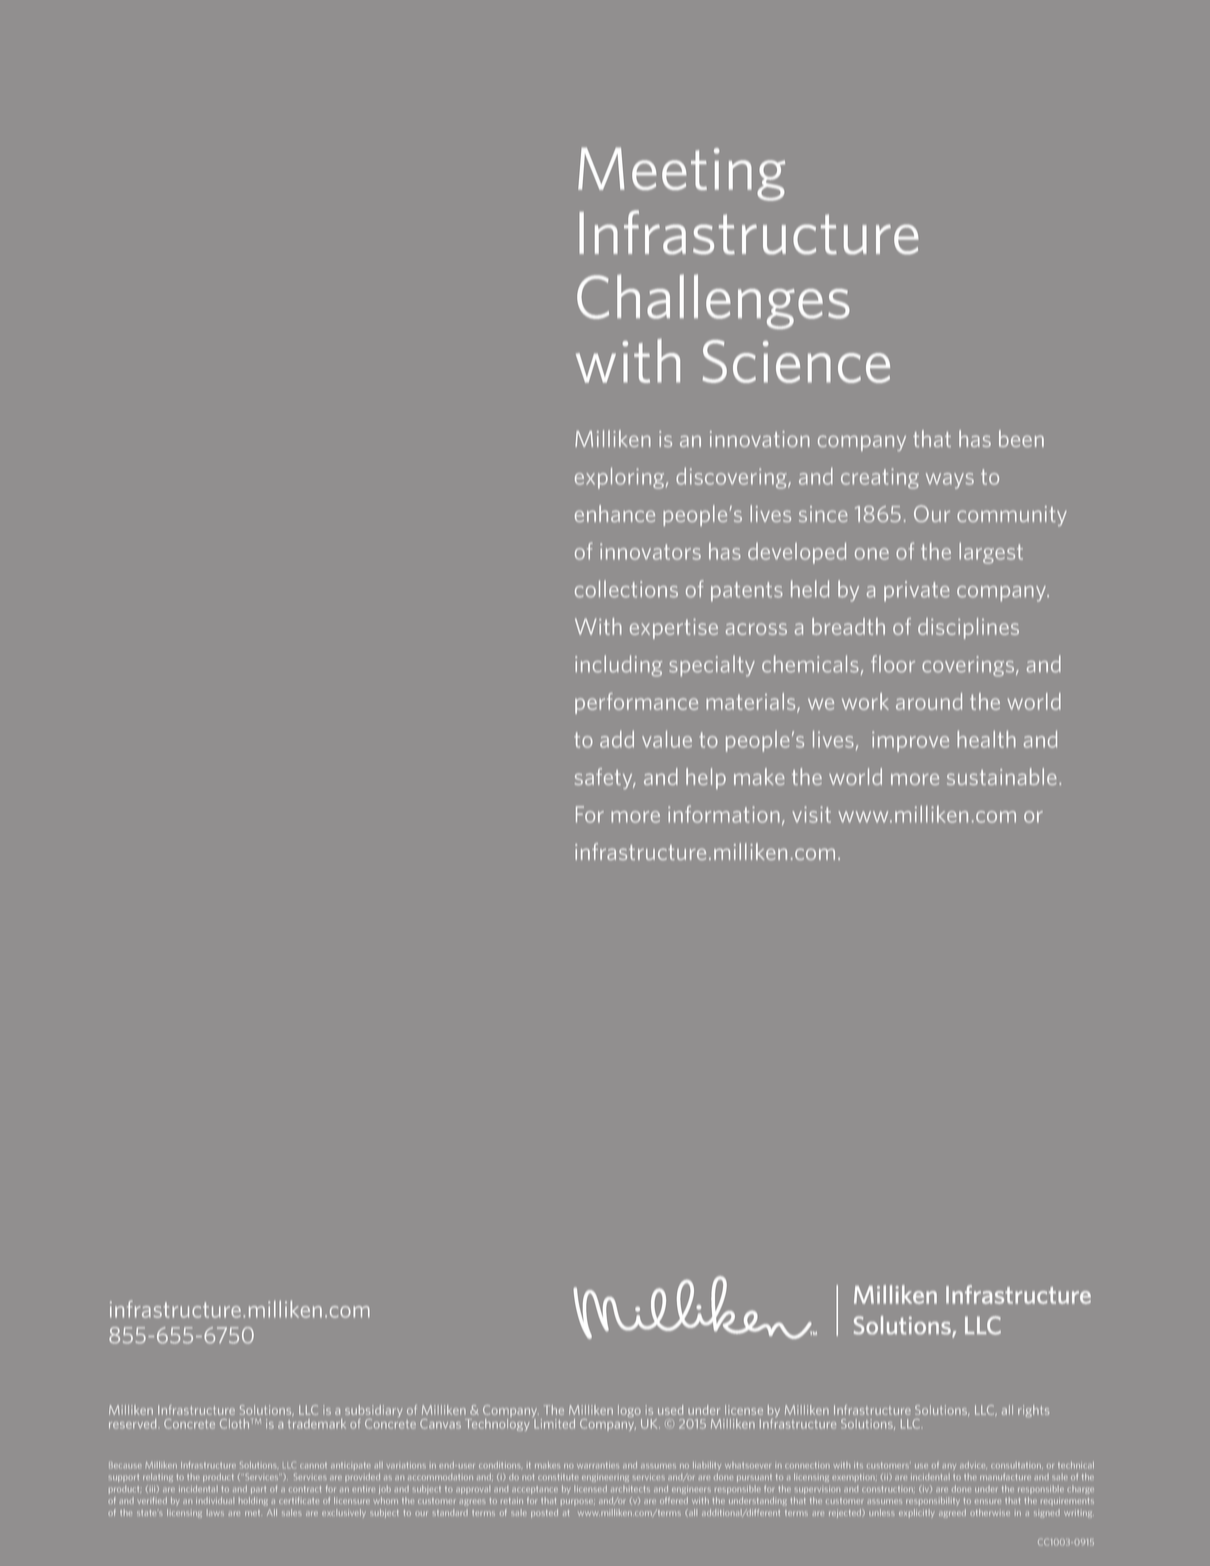 Image resolution: width=1210 pixels, height=1566 pixels. Describe the element at coordinates (374, 1412) in the screenshot. I see `subsidiary` at that location.
